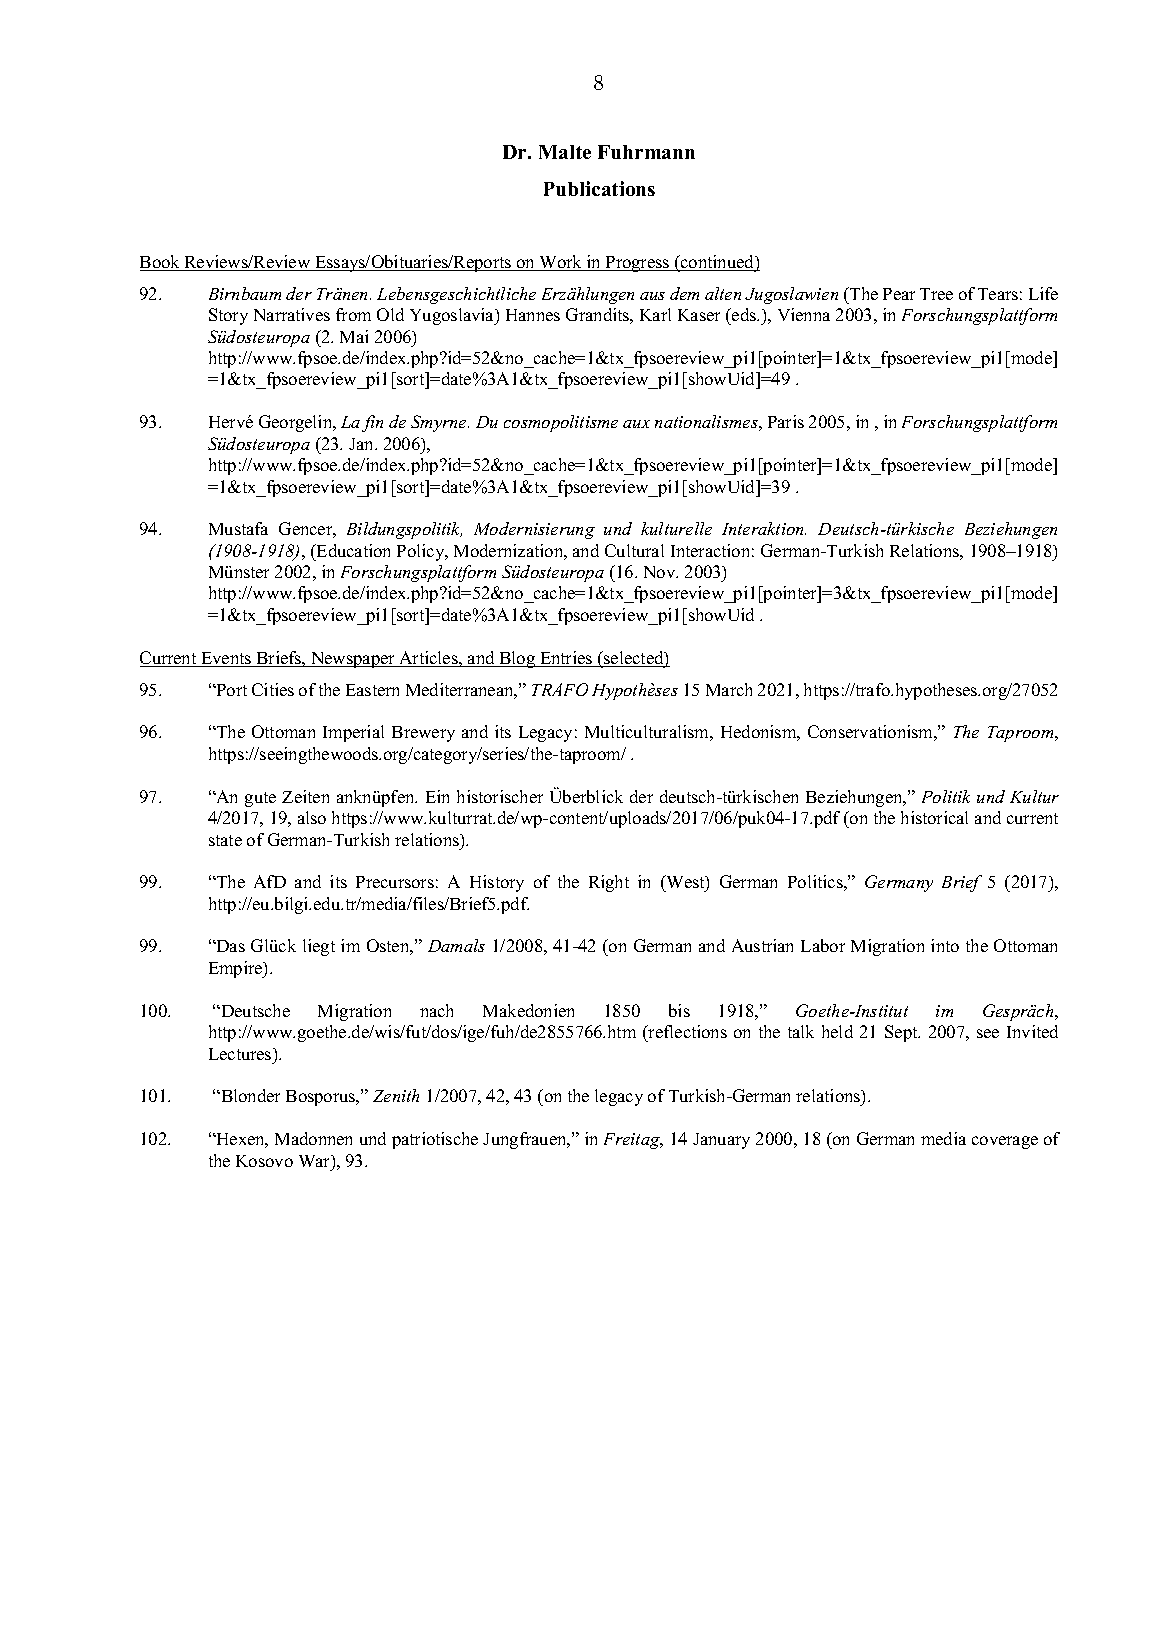 Image resolution: width=1166 pixels, height=1649 pixels. What do you see at coordinates (634, 659) in the document?
I see `selected` at bounding box center [634, 659].
